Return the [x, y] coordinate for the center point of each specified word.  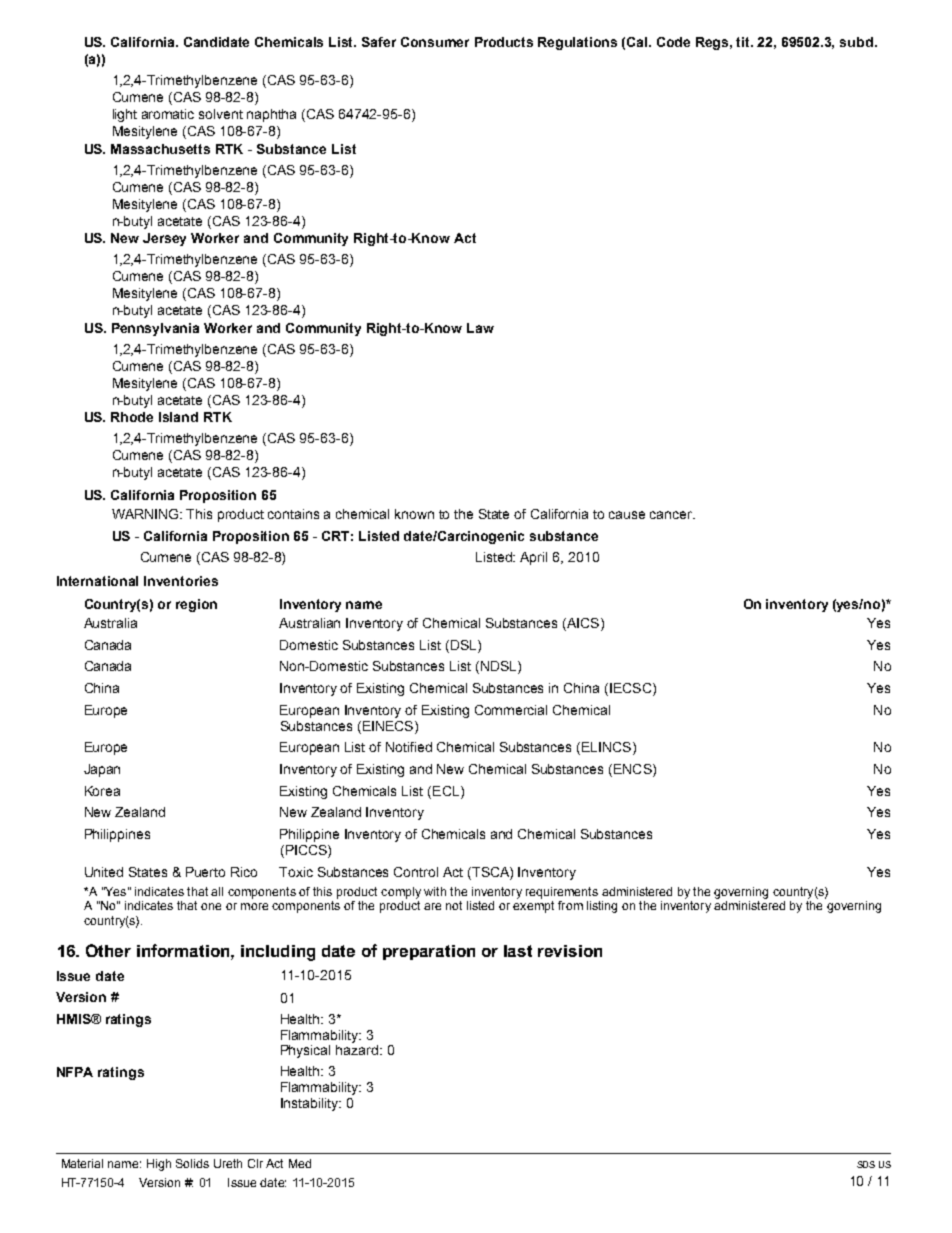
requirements [562, 893]
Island [178, 417]
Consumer [435, 42]
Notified [409, 747]
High [159, 1165]
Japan [102, 770]
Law [480, 328]
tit [744, 42]
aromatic [168, 114]
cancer [672, 515]
